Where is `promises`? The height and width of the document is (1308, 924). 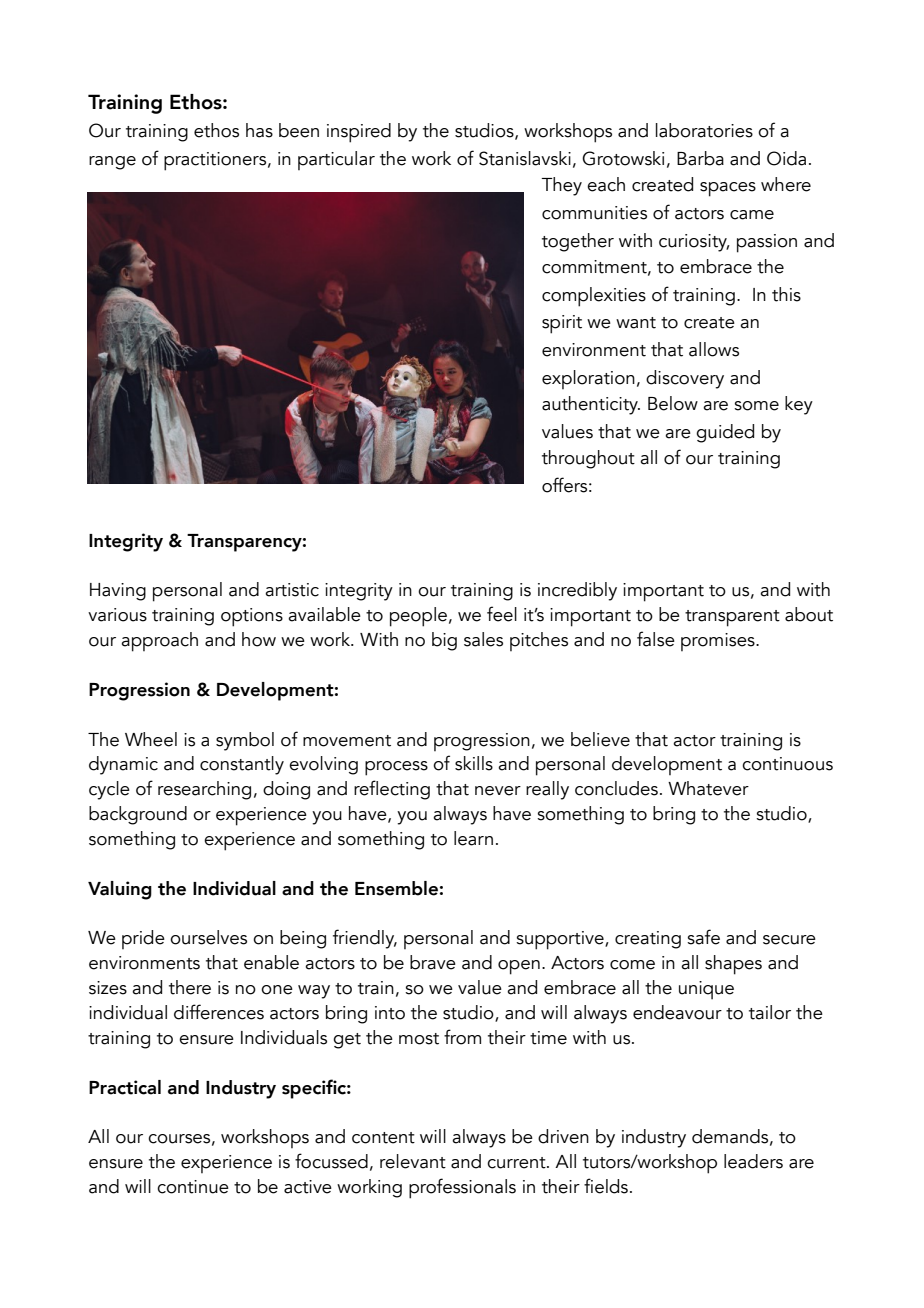
promises is located at coordinates (719, 642).
